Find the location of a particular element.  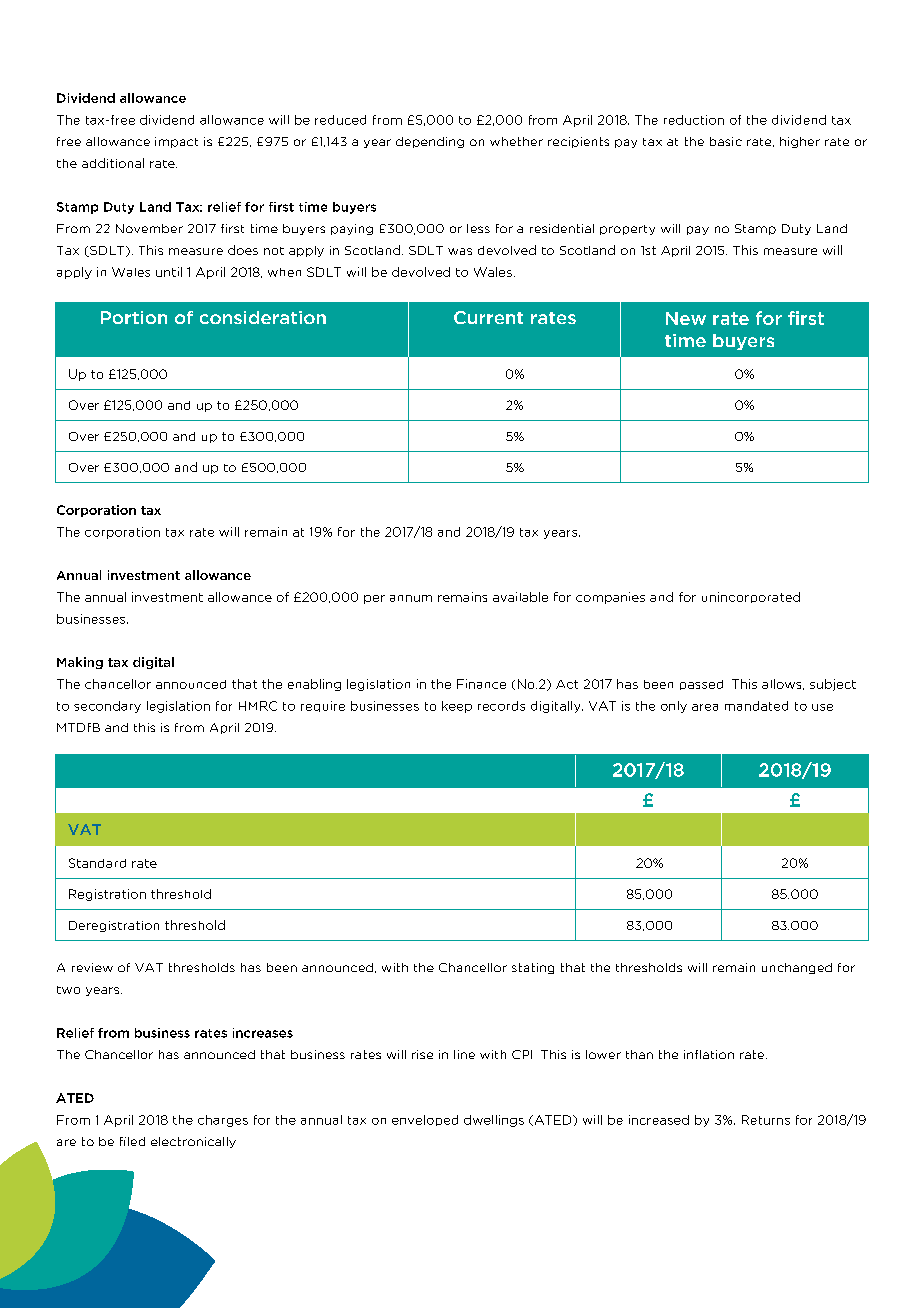

New is located at coordinates (686, 318).
